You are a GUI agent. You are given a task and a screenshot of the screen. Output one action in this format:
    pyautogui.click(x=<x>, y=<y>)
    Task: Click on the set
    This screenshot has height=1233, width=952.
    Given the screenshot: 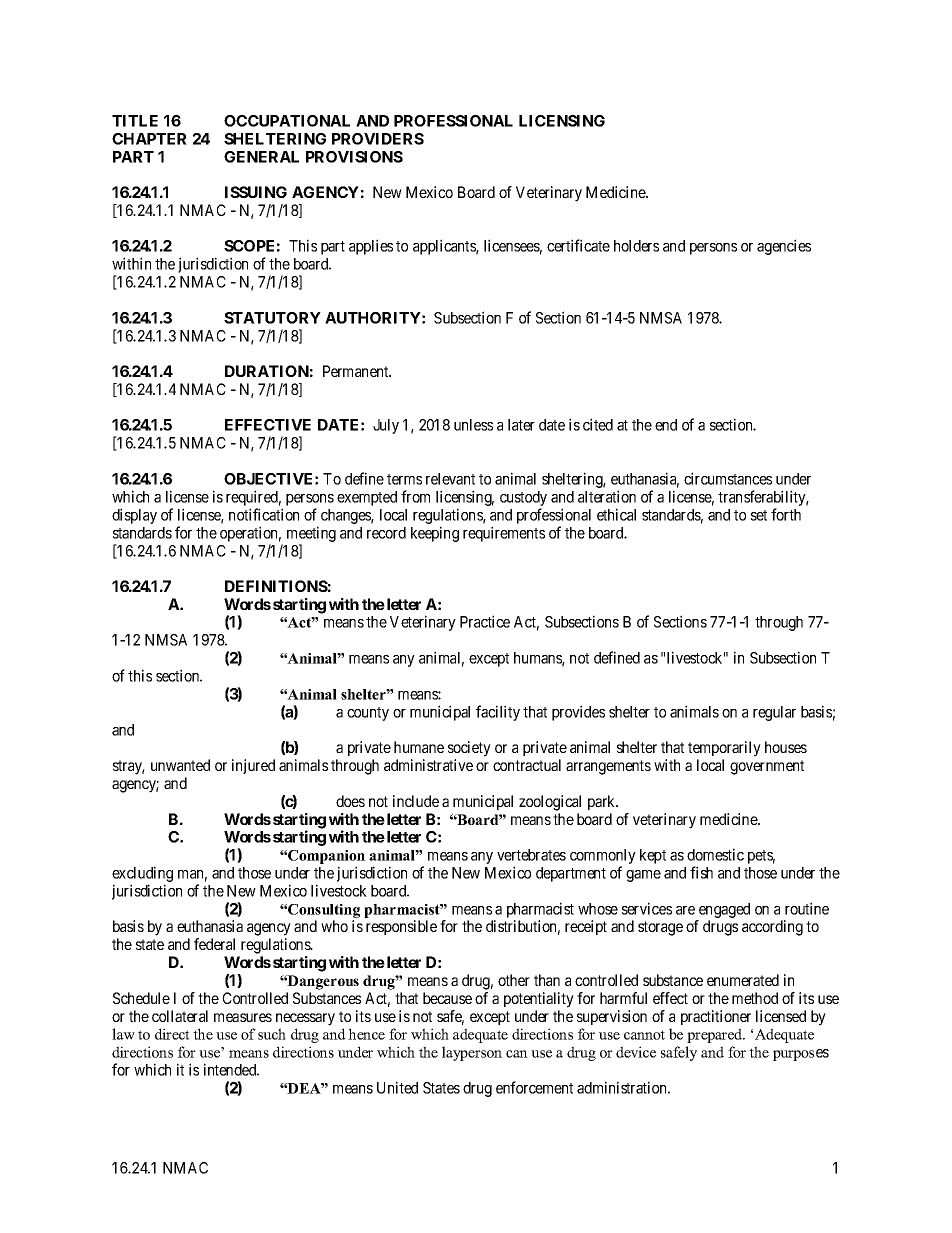 What is the action you would take?
    pyautogui.click(x=759, y=515)
